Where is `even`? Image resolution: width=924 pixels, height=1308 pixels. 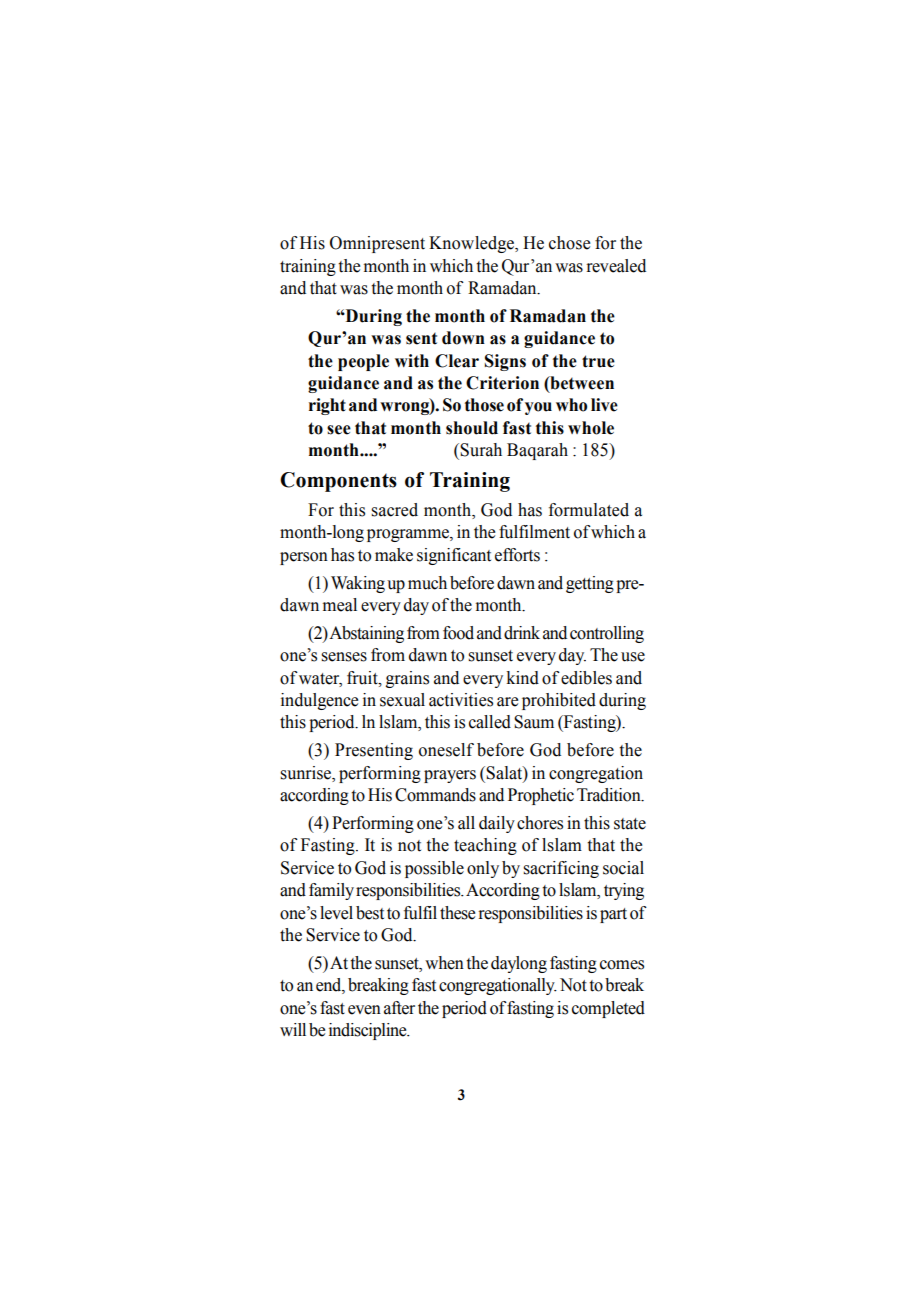
even is located at coordinates (364, 1010).
